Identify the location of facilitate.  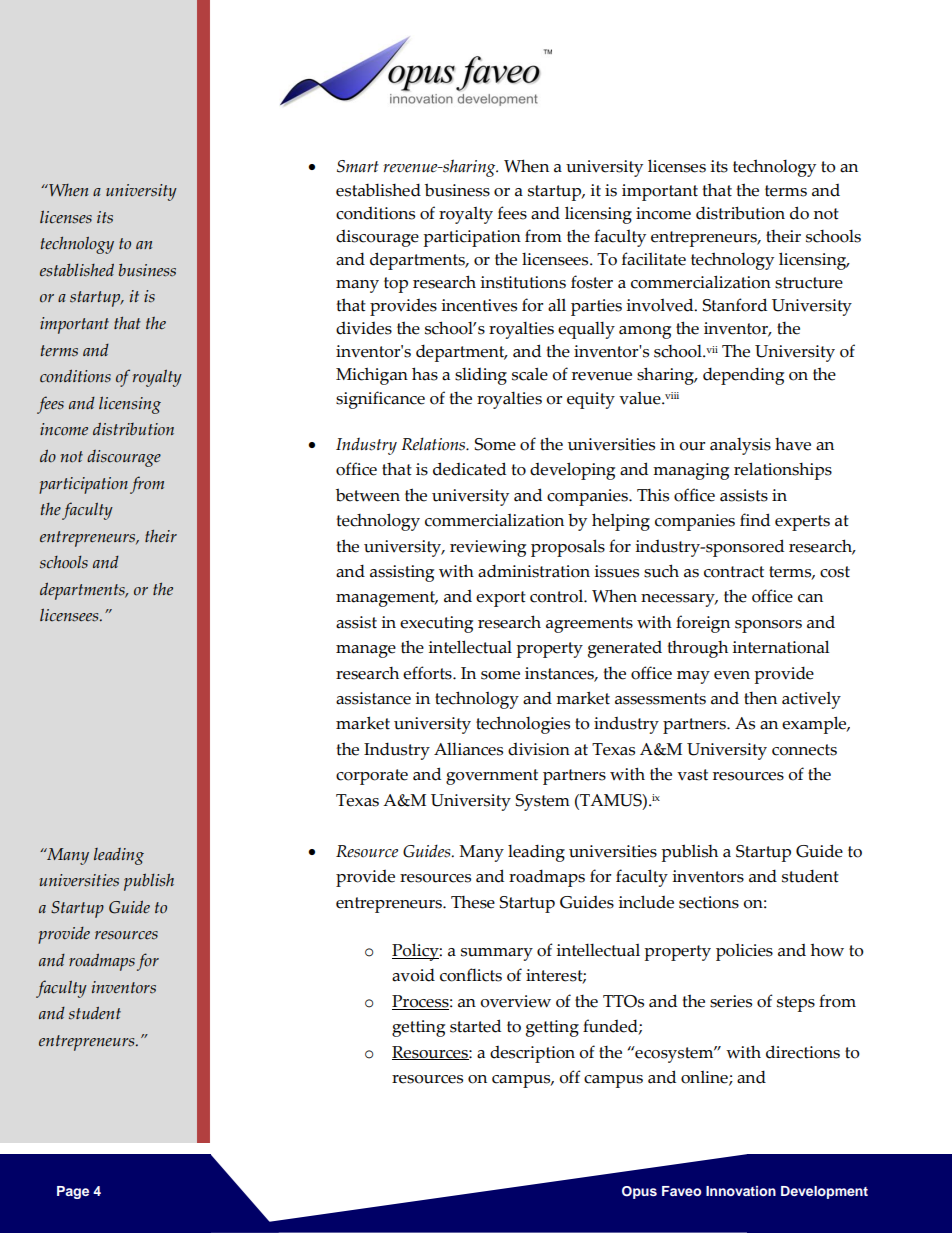
(654, 259).
